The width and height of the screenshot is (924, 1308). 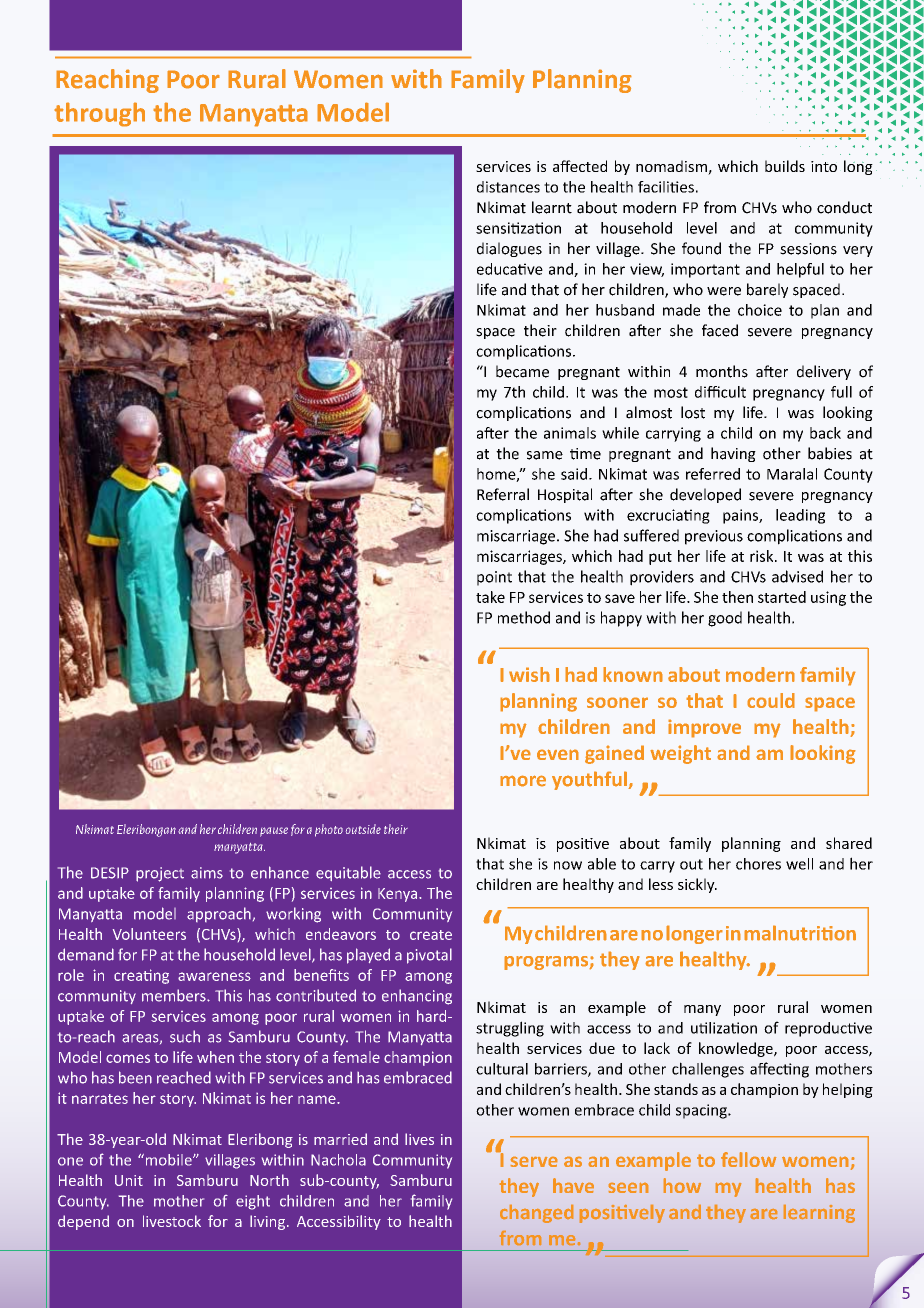 What do you see at coordinates (274, 832) in the screenshot?
I see `pause` at bounding box center [274, 832].
